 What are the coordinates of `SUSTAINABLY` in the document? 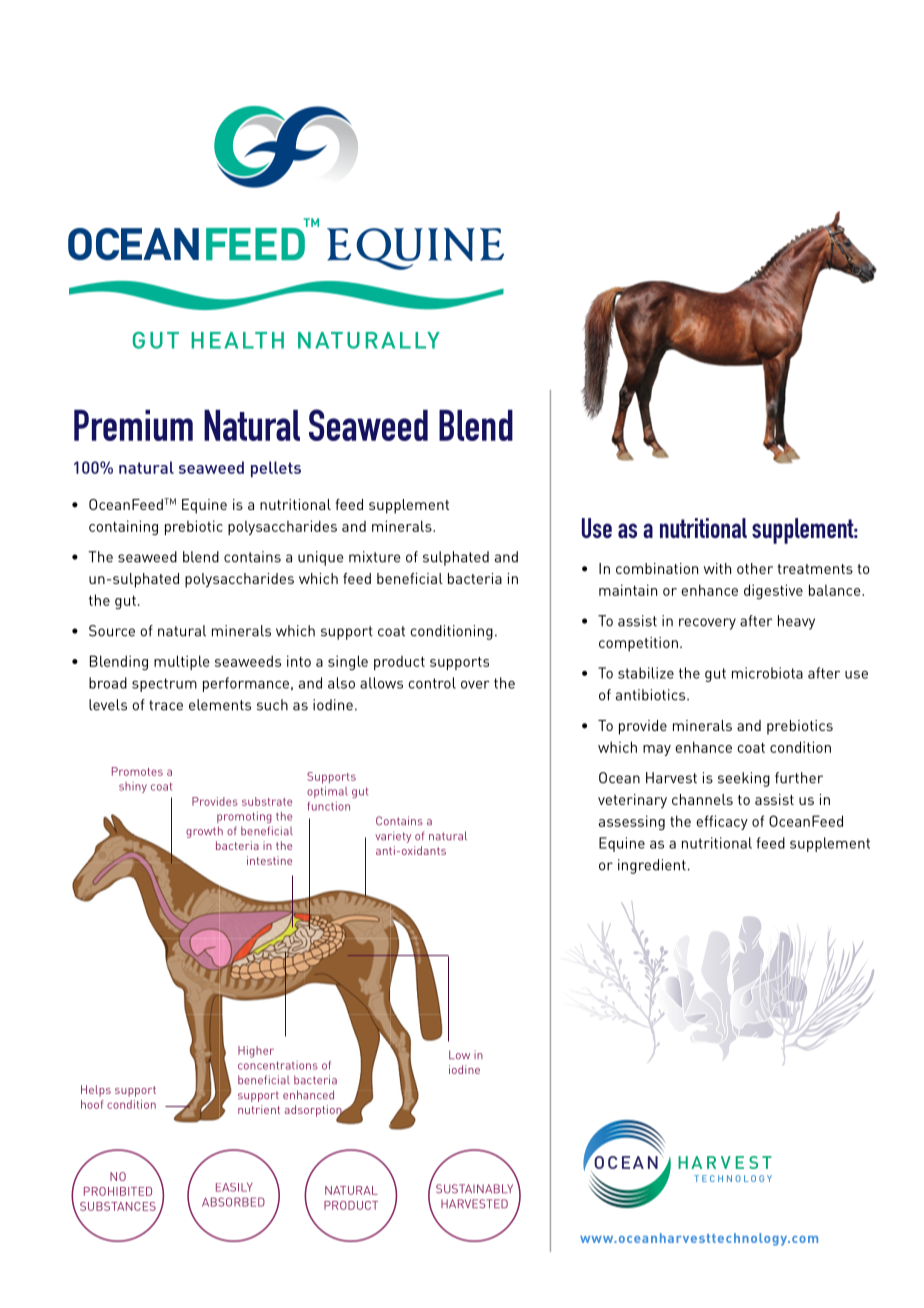 It's located at (474, 1188).
